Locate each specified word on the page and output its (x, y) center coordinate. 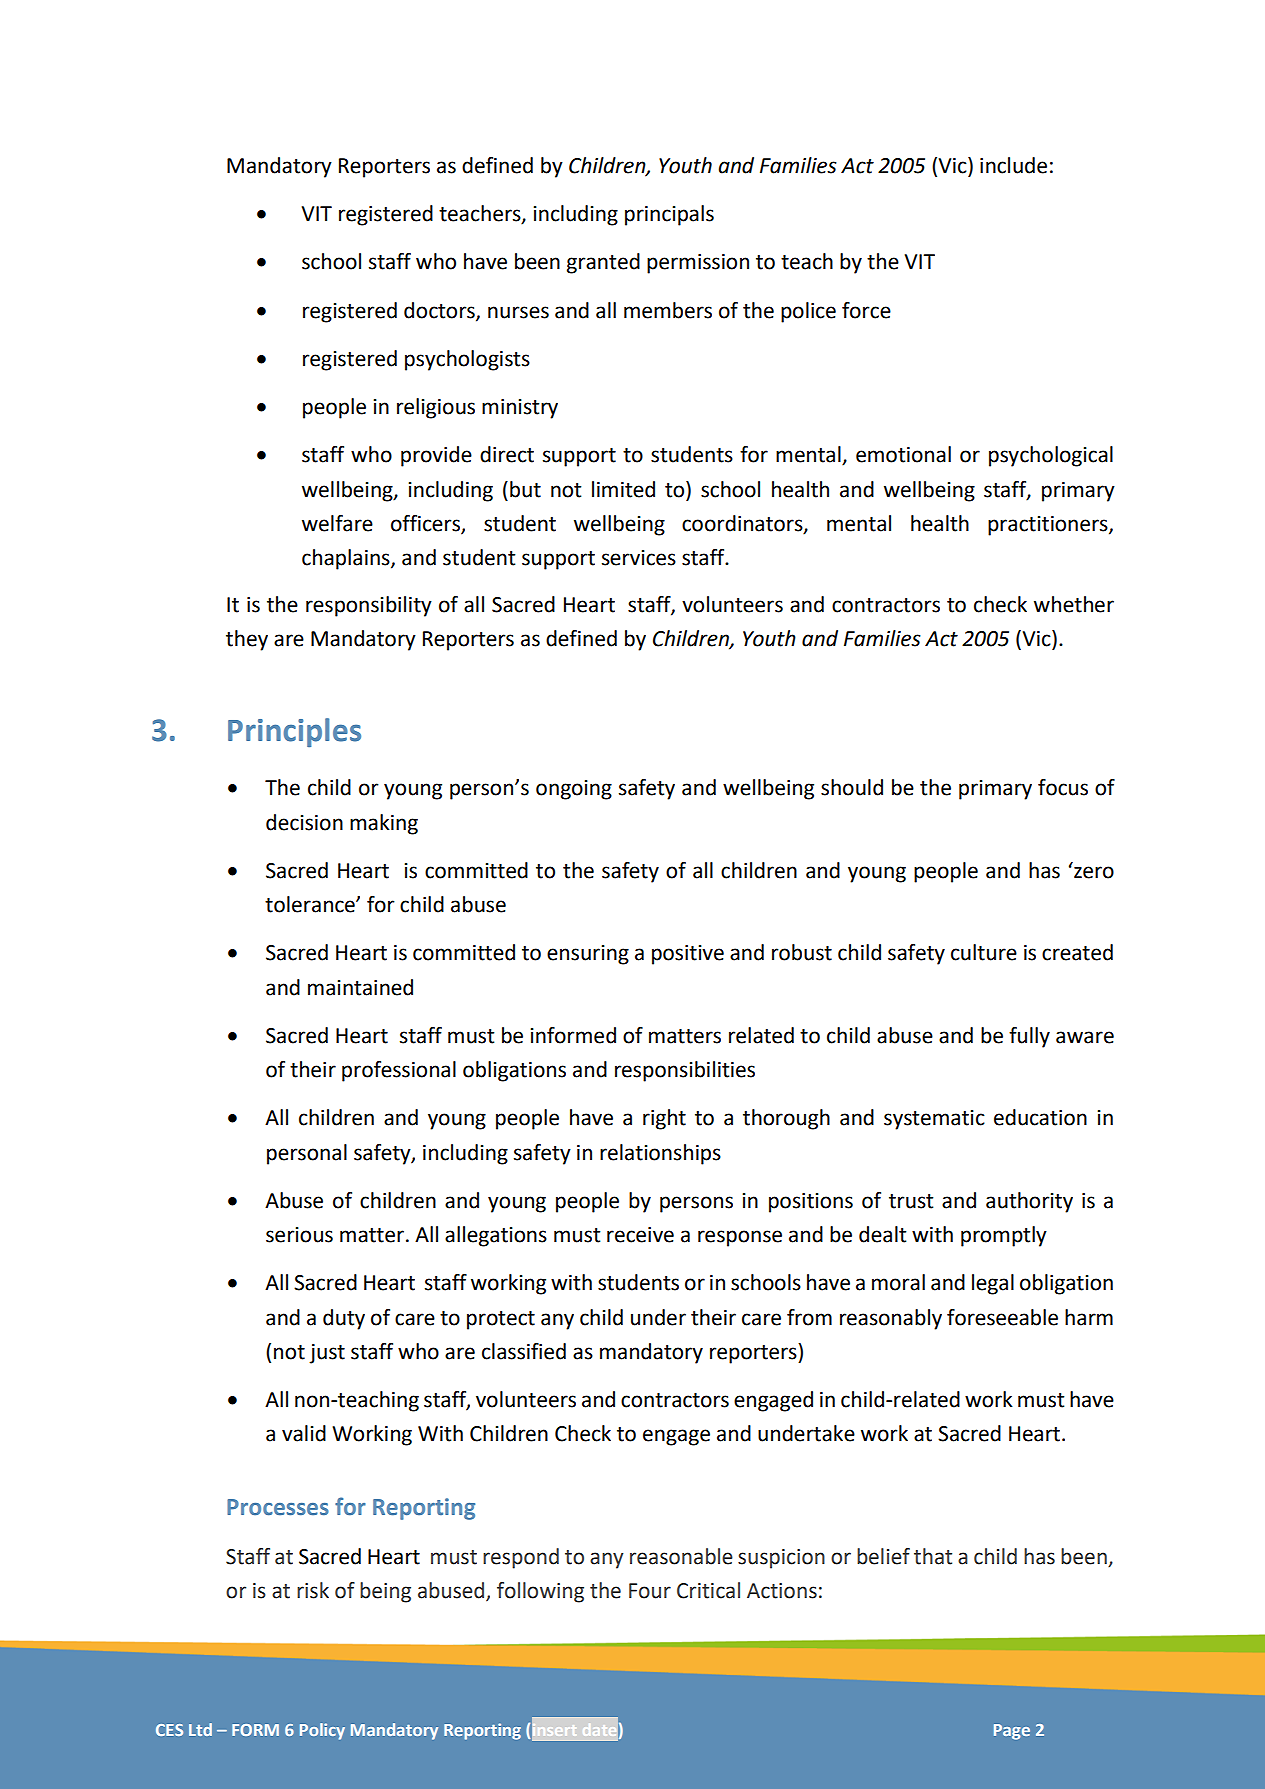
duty (344, 1319)
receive (640, 1235)
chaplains (347, 559)
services (639, 558)
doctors (440, 311)
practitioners (1049, 526)
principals (669, 215)
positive (688, 955)
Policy (322, 1731)
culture (984, 952)
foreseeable (1002, 1317)
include (1013, 165)
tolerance (311, 904)
